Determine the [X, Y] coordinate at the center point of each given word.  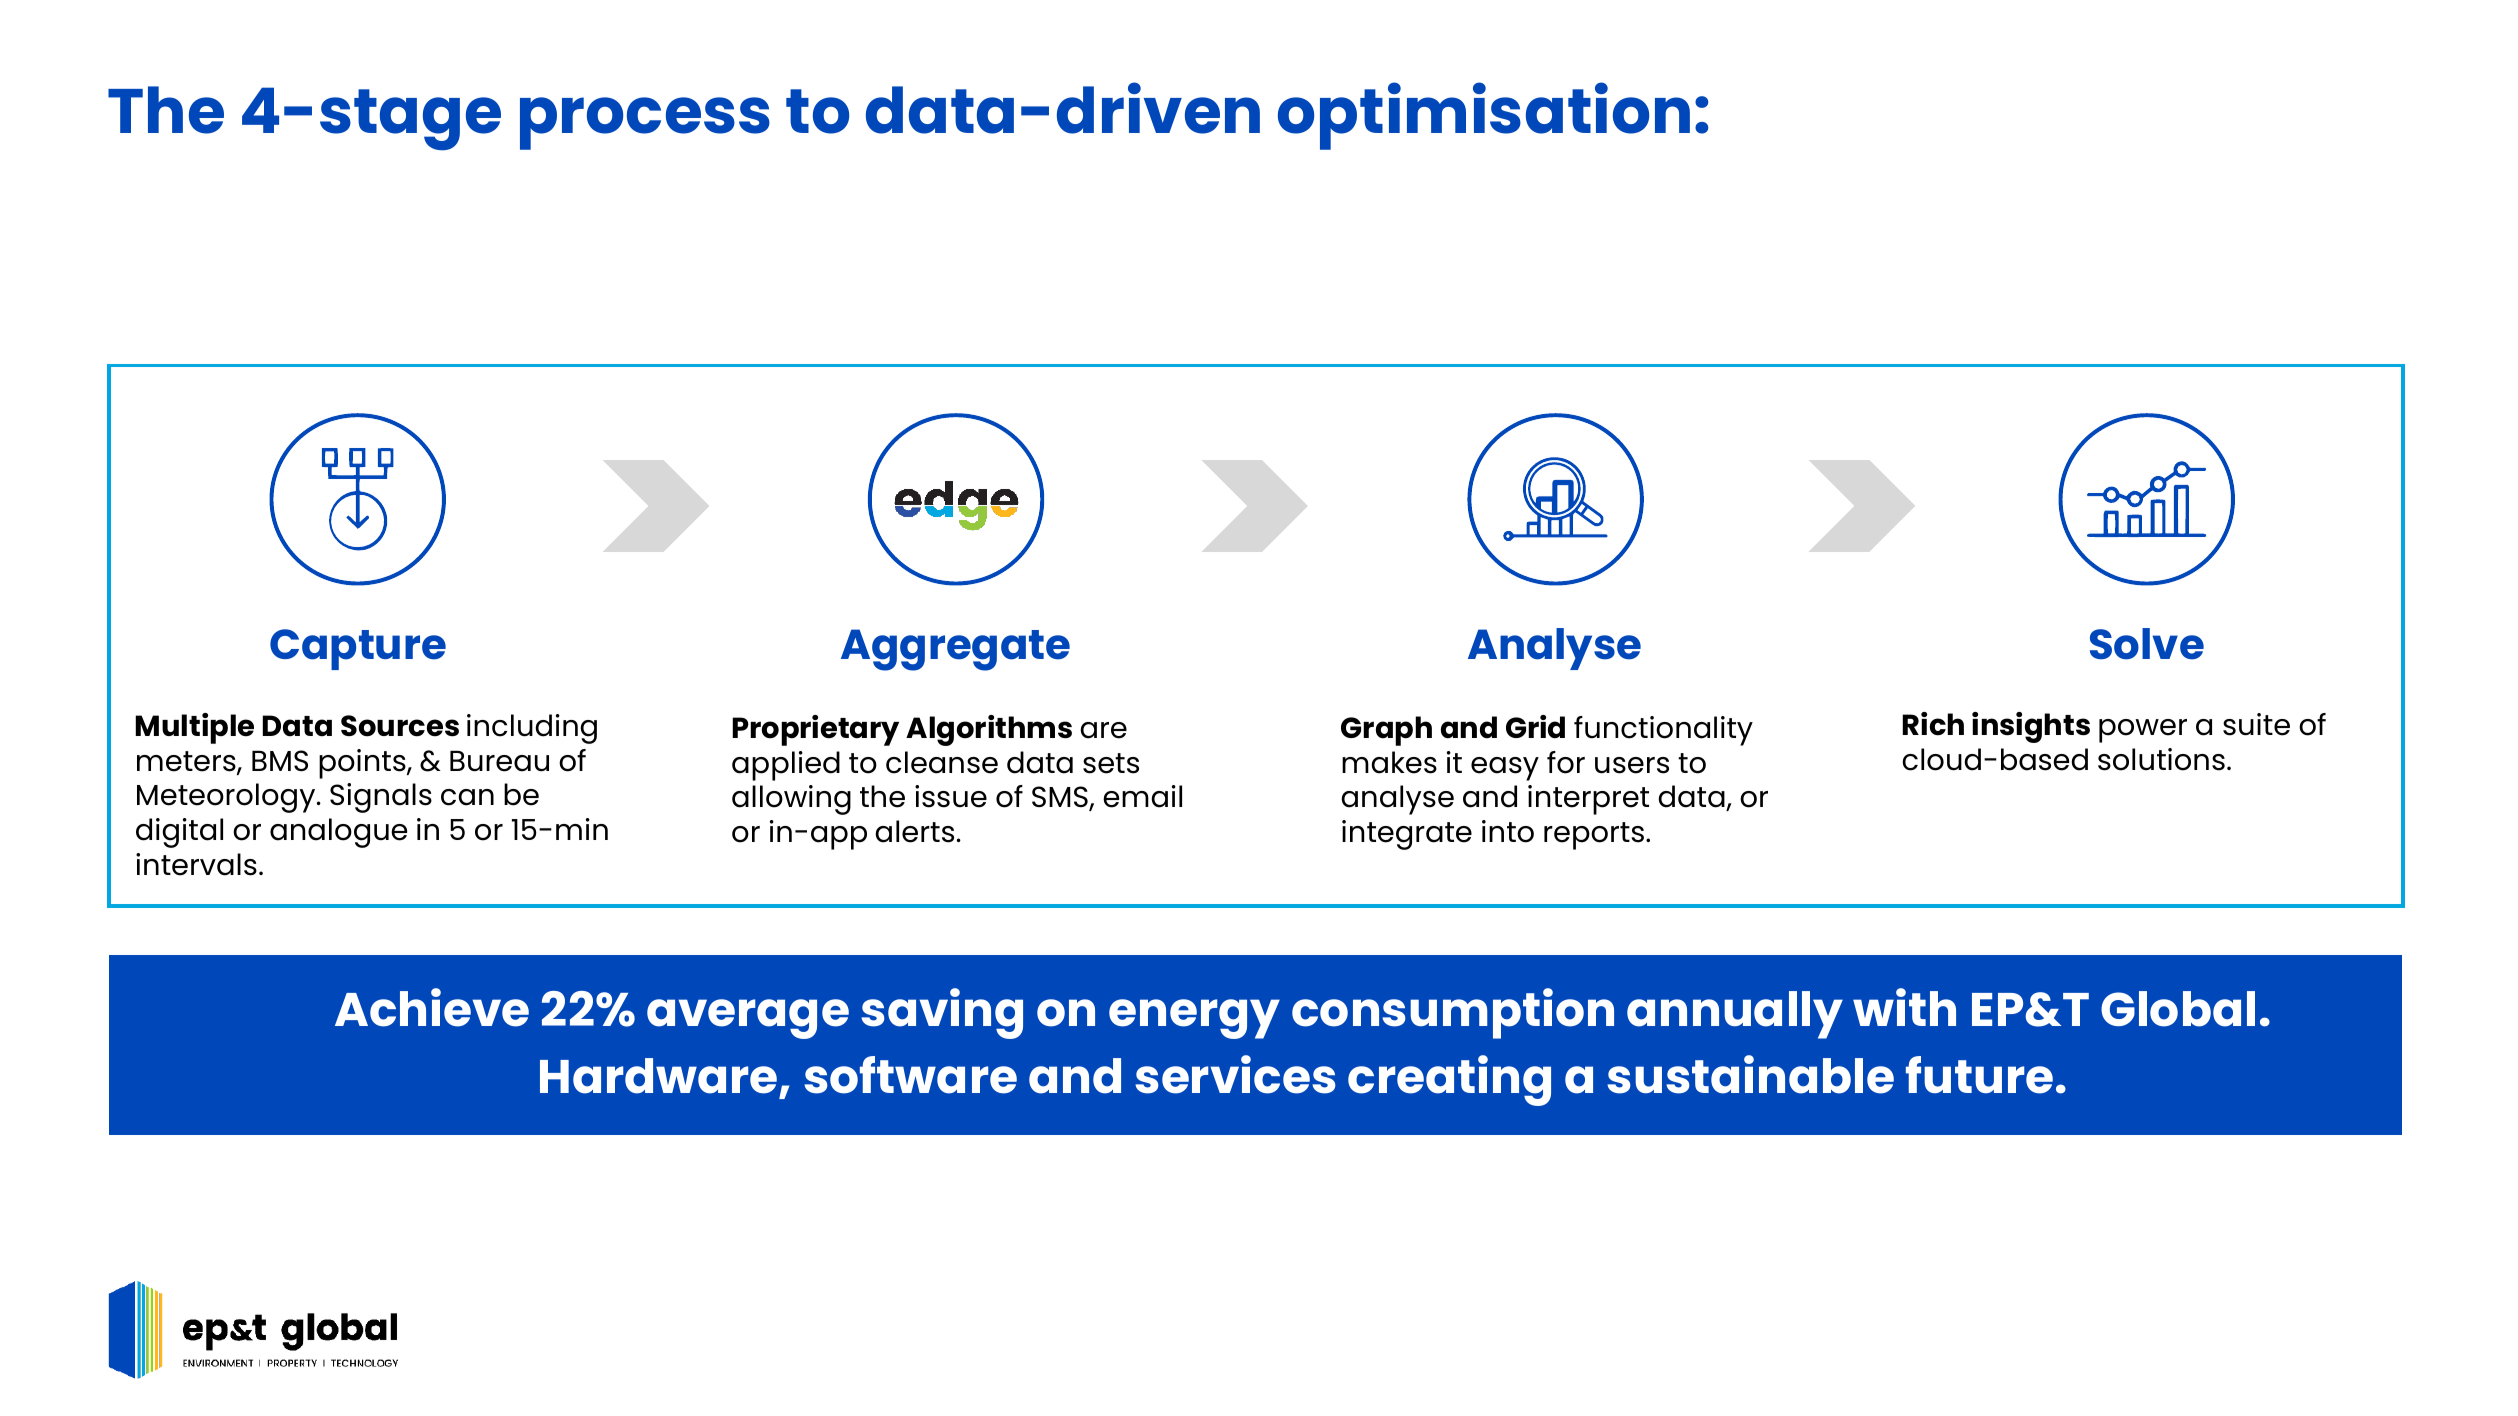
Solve [2147, 644]
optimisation [1484, 116]
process [645, 123]
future [1979, 1075]
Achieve [432, 1007]
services [1235, 1074]
